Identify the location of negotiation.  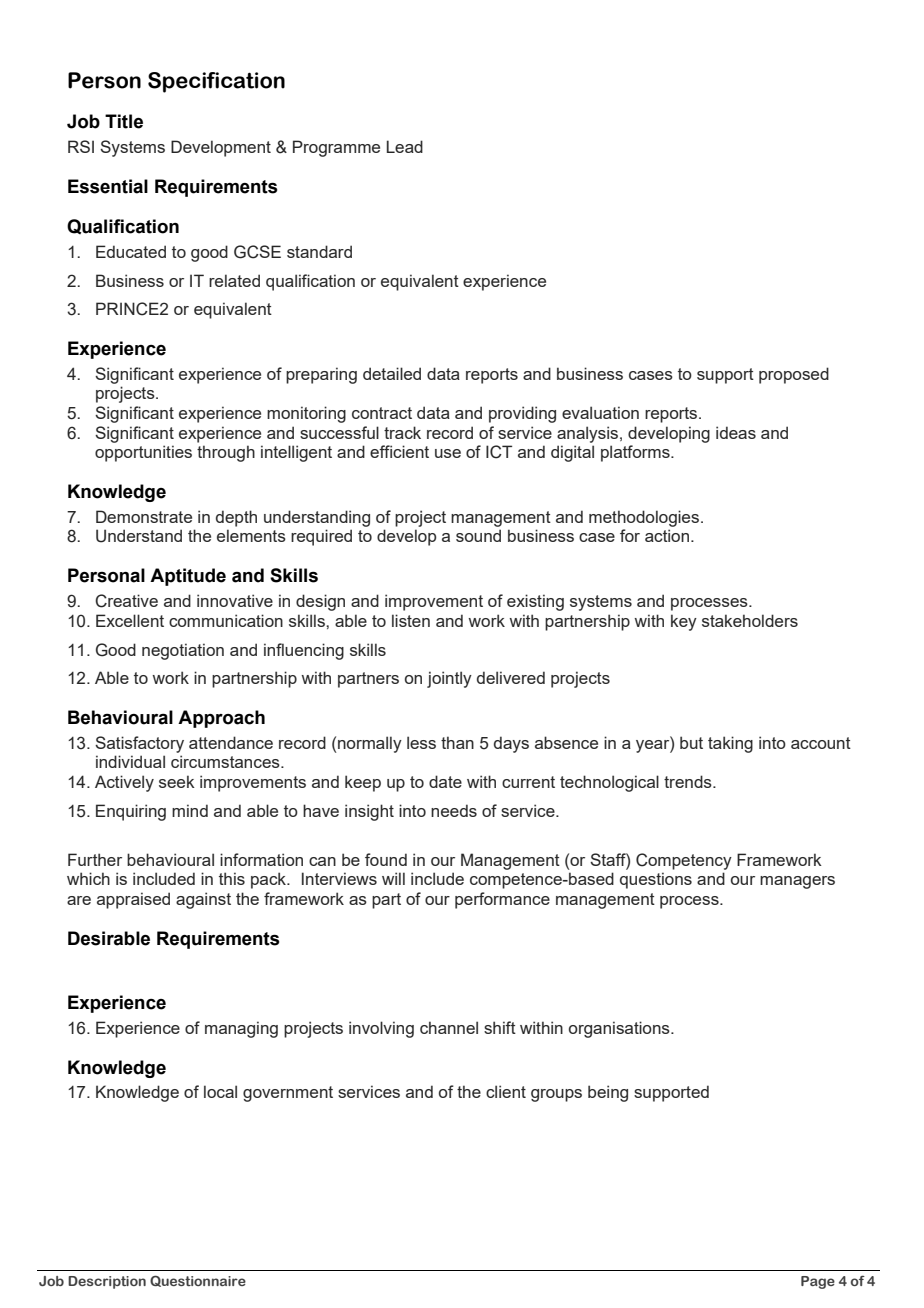
(183, 651).
